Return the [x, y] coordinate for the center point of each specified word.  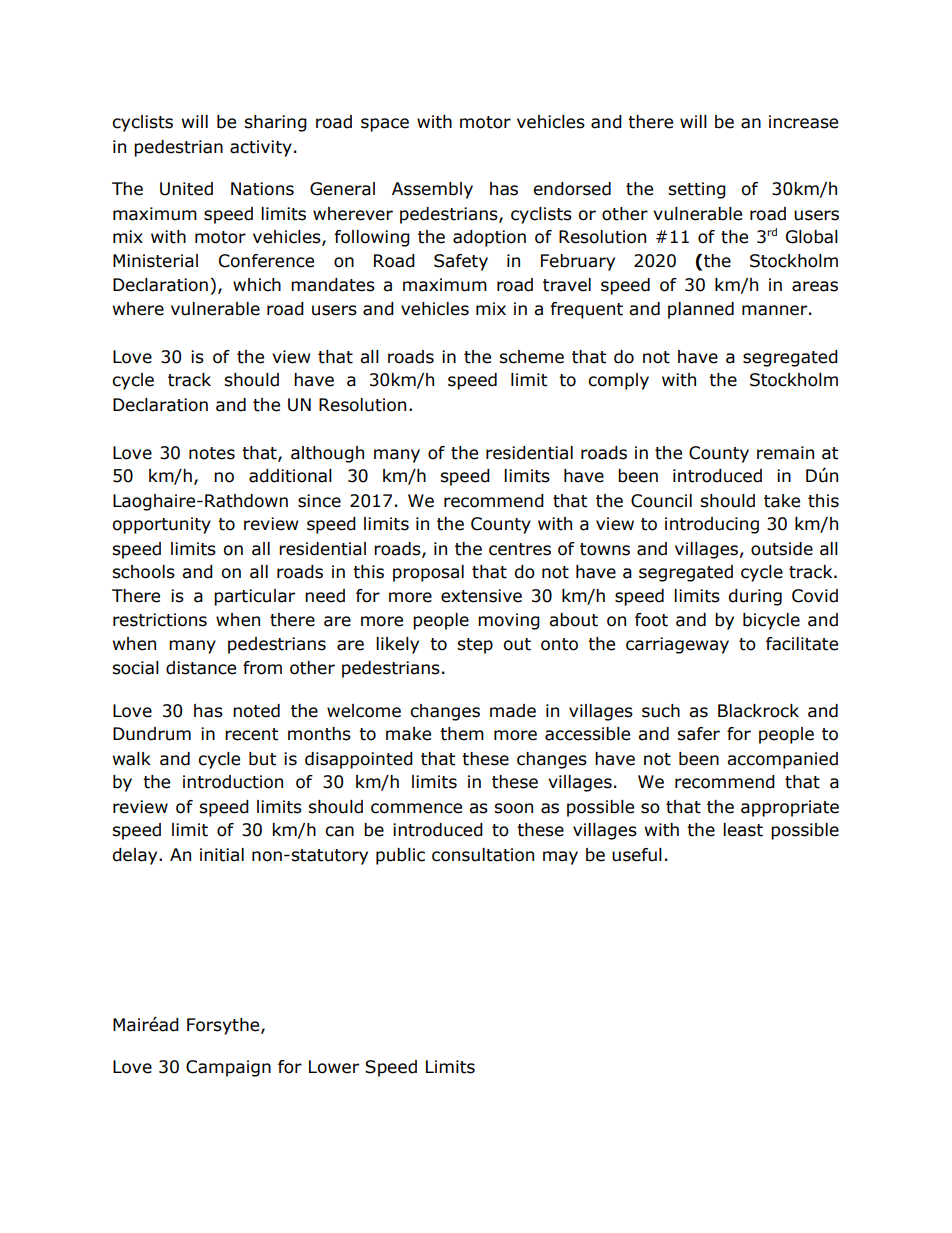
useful [637, 855]
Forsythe [224, 1026]
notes [212, 453]
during [755, 597]
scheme [531, 357]
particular [254, 597]
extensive [481, 596]
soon [513, 808]
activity [261, 148]
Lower [334, 1067]
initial [222, 855]
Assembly [432, 190]
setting [697, 190]
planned [701, 310]
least [743, 830]
